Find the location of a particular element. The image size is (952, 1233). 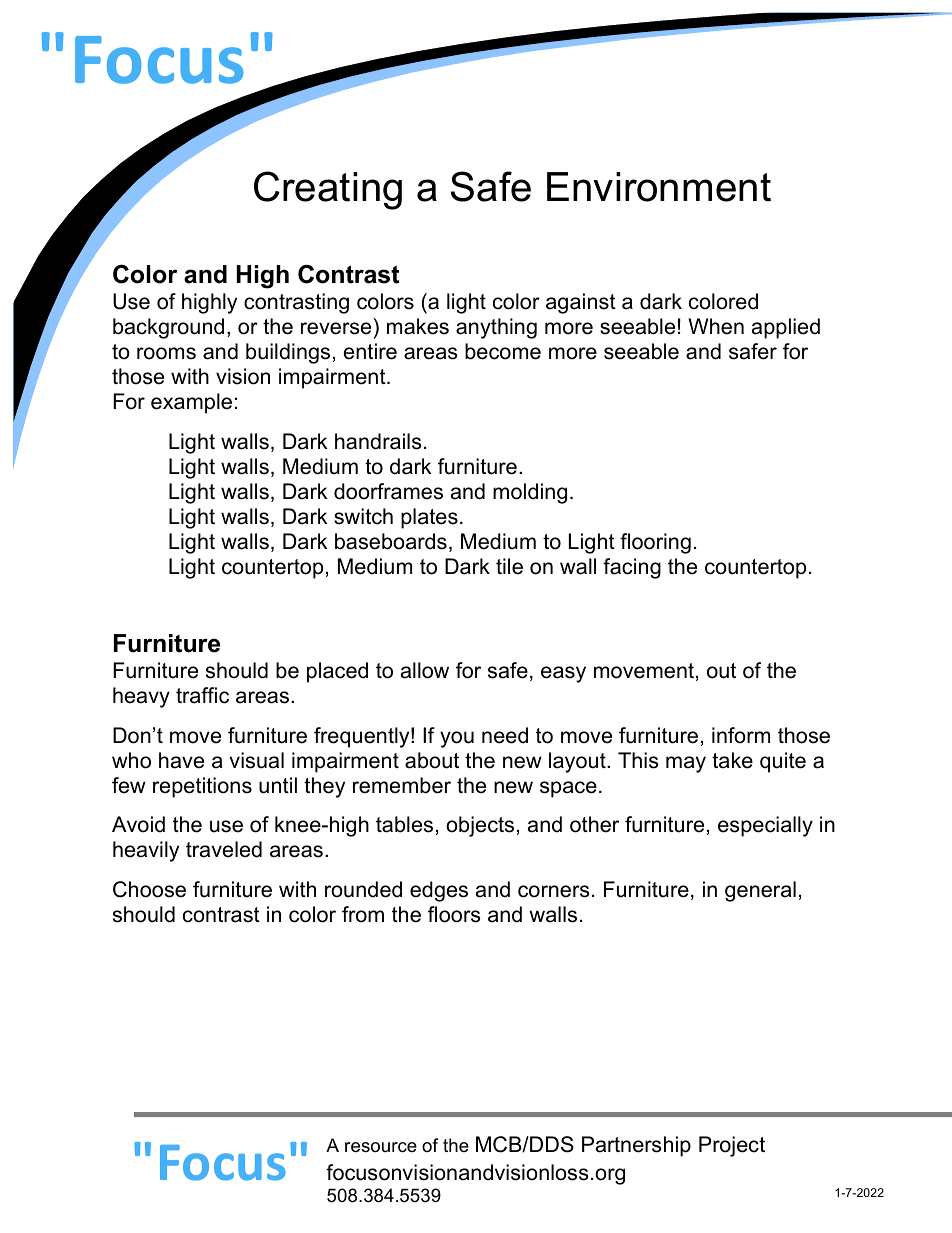

traffic is located at coordinates (202, 695).
